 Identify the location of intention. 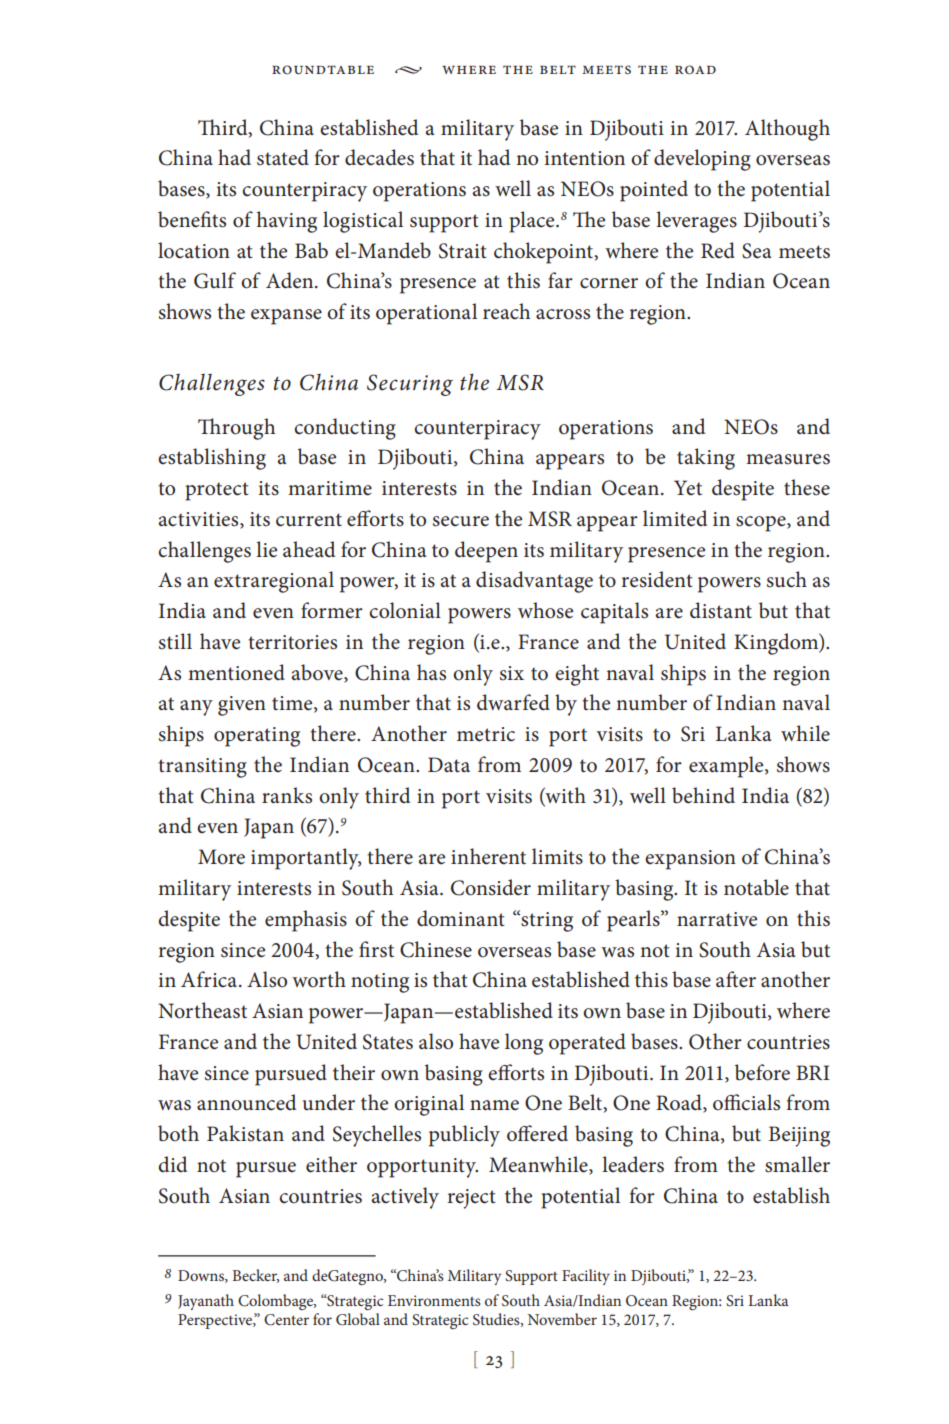
(584, 158).
